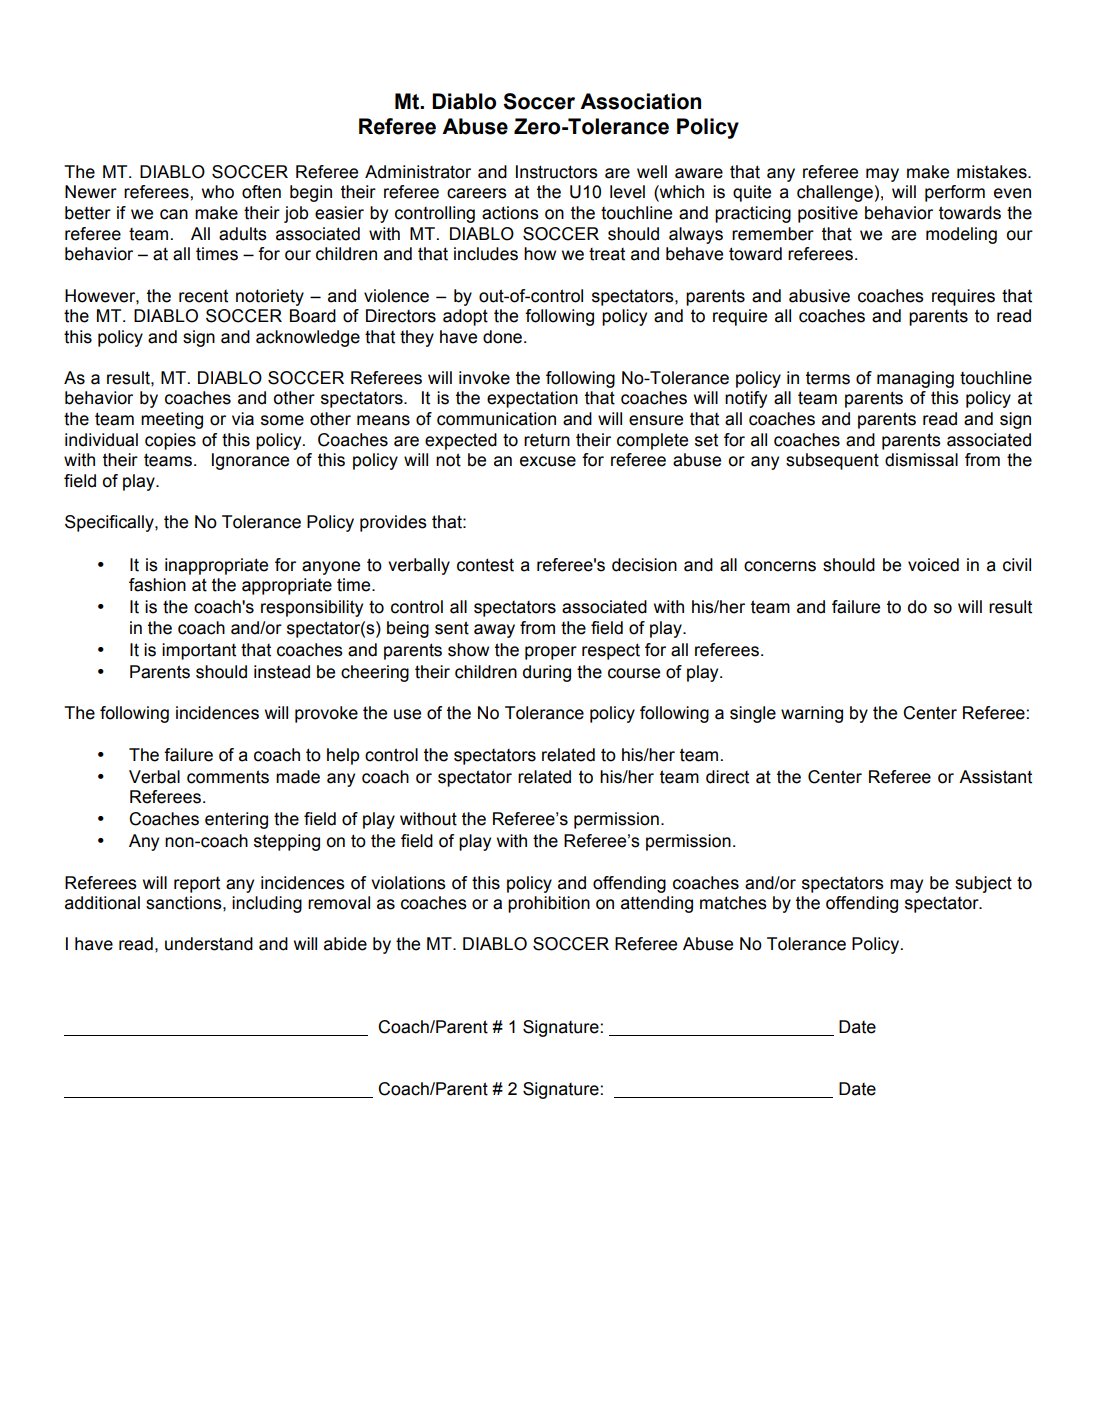 This screenshot has width=1097, height=1420. What do you see at coordinates (915, 379) in the screenshot?
I see `managing` at bounding box center [915, 379].
